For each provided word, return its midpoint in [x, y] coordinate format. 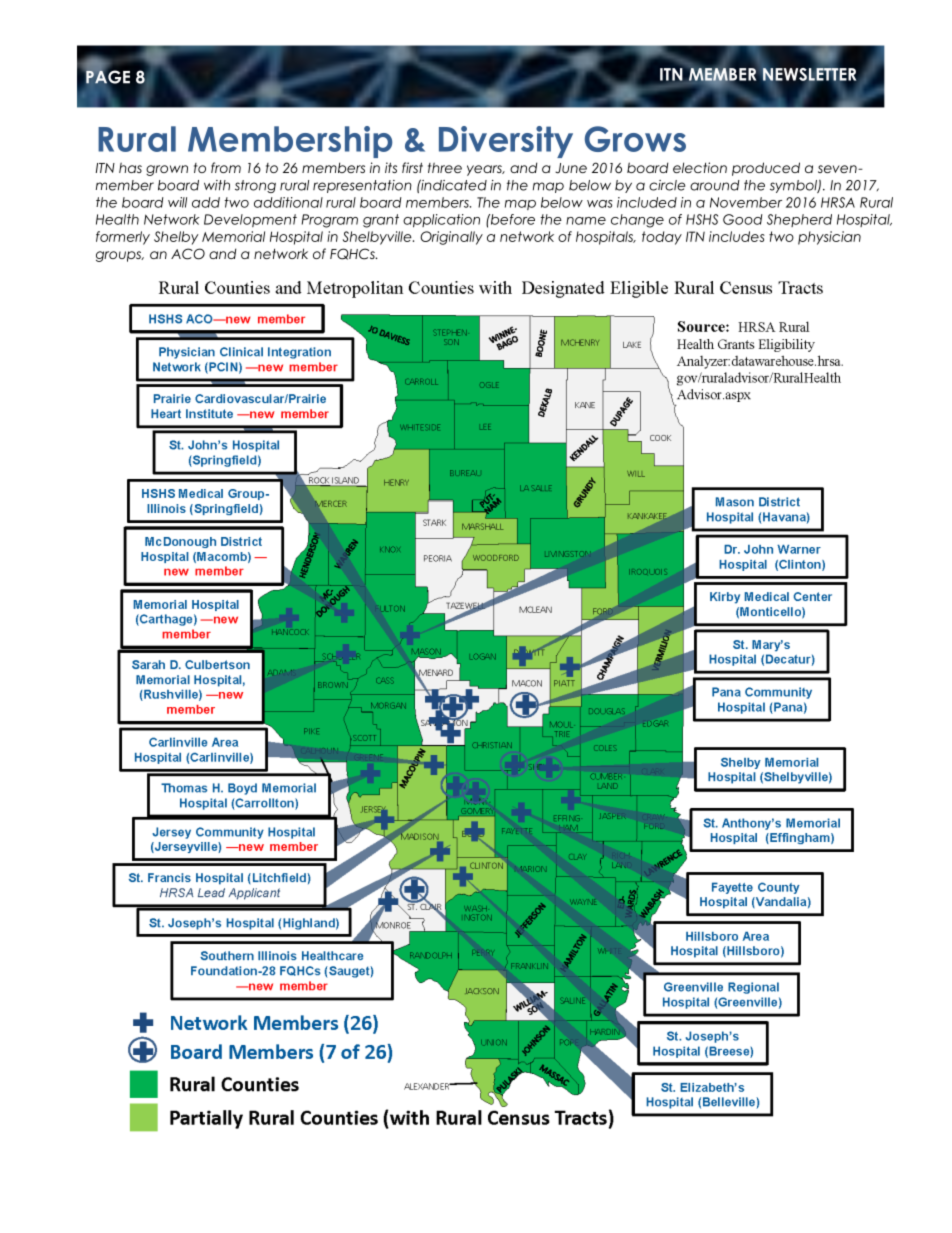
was [599, 204]
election [700, 167]
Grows [635, 139]
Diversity [506, 142]
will [177, 202]
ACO [188, 254]
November [746, 202]
